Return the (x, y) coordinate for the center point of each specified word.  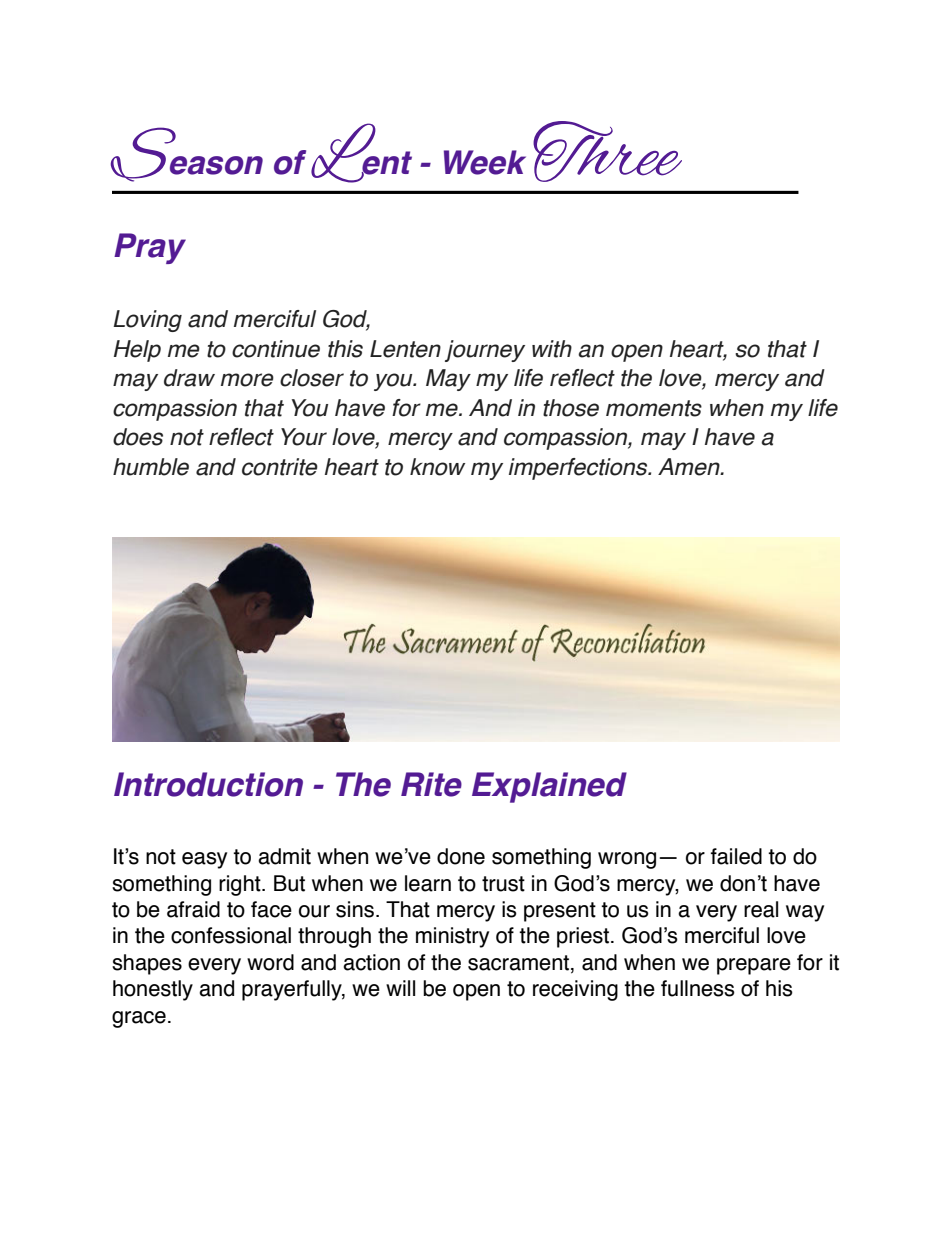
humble (151, 467)
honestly (153, 990)
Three (607, 151)
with (552, 349)
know (437, 467)
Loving (147, 321)
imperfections (579, 469)
